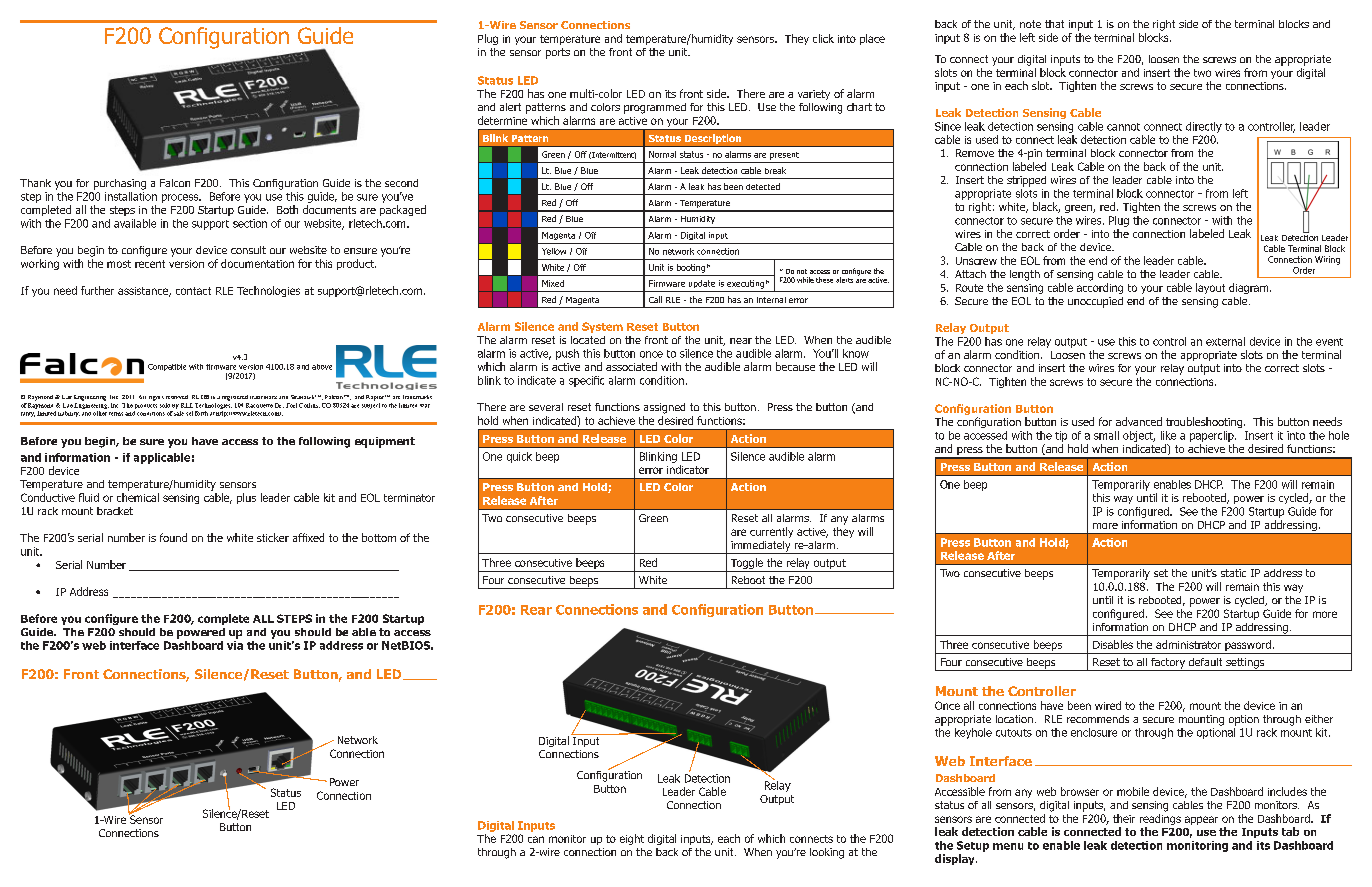  I want to click on that, so click(1054, 24).
